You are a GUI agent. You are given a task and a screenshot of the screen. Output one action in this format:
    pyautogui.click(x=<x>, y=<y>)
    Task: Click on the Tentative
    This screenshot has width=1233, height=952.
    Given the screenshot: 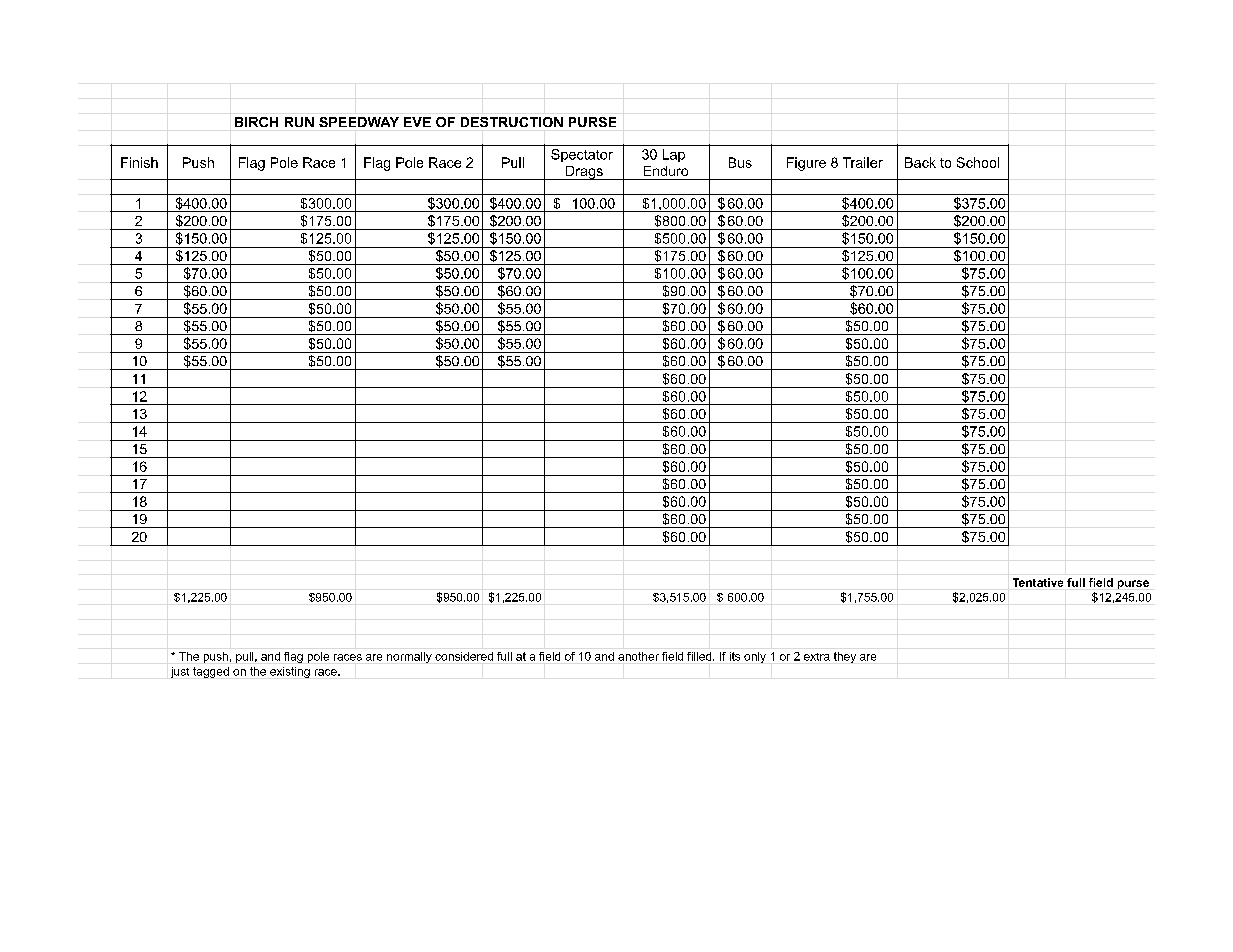 What is the action you would take?
    pyautogui.click(x=1038, y=582)
